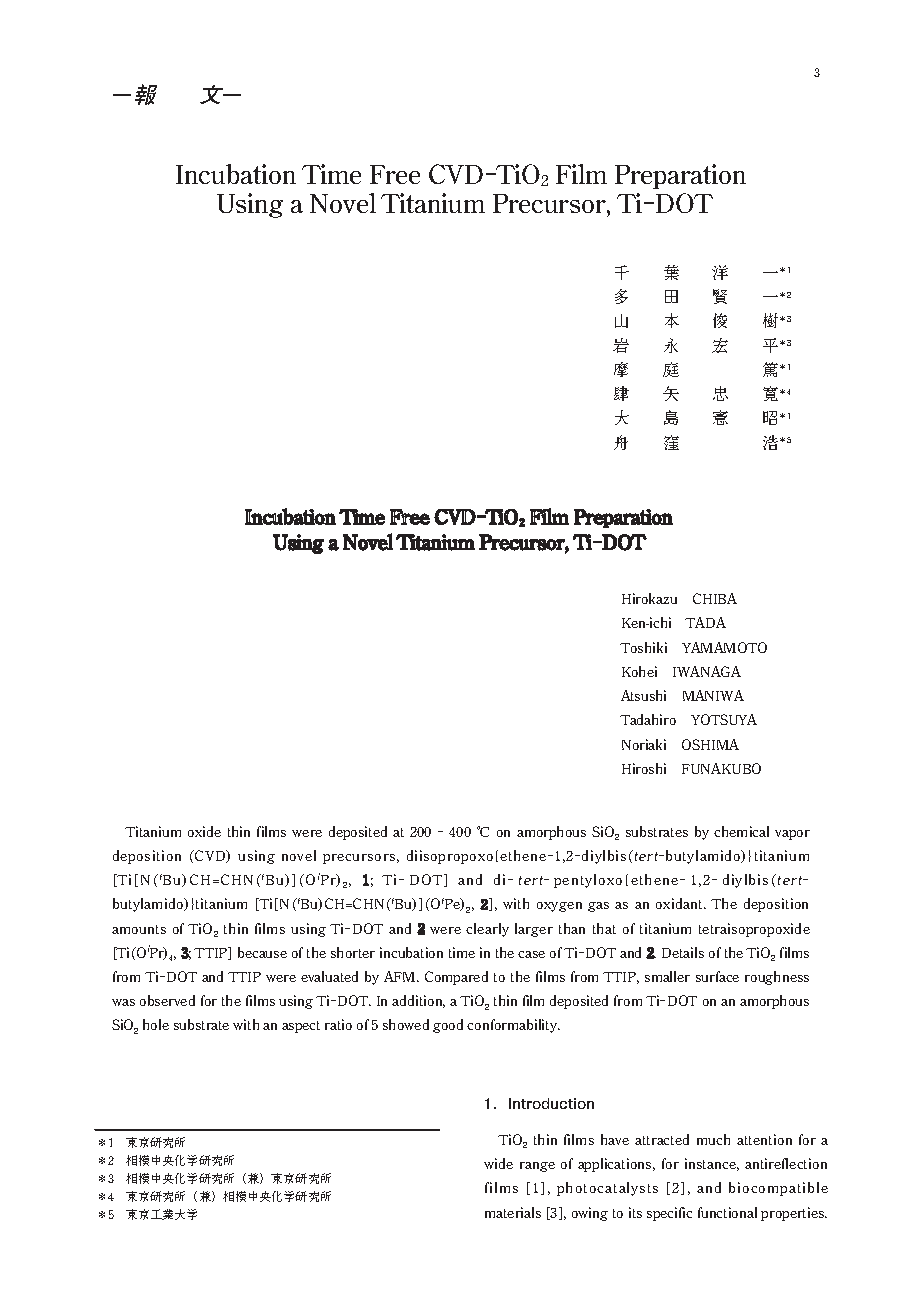 This screenshot has height=1307, width=924. Describe the element at coordinates (498, 1163) in the screenshot. I see `wide` at that location.
